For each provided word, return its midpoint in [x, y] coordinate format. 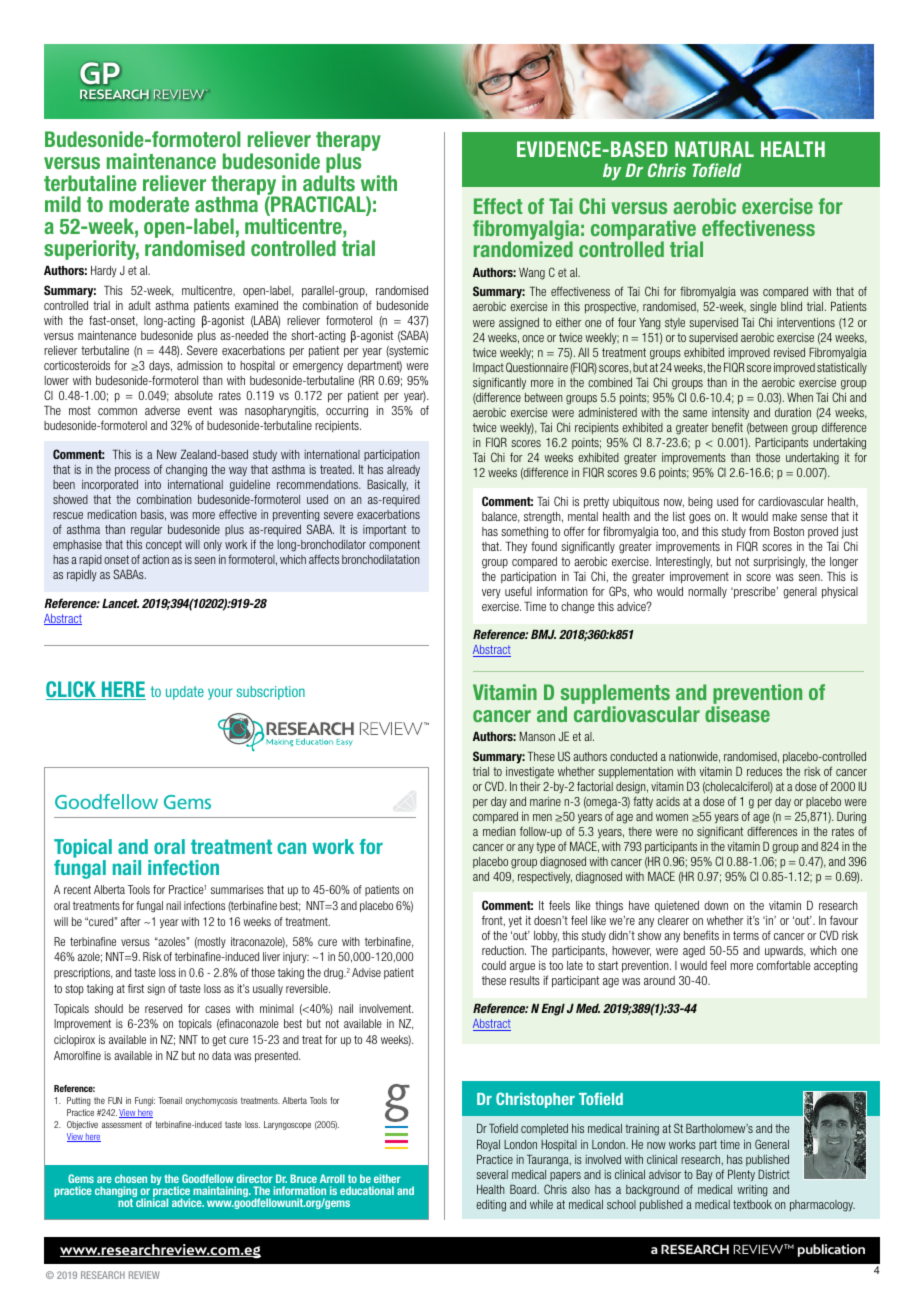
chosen [131, 1178]
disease [737, 714]
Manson [537, 736]
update [185, 693]
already [403, 470]
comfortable [783, 965]
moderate [149, 204]
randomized [523, 249]
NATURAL [714, 149]
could [494, 965]
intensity [730, 413]
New [167, 454]
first [136, 988]
